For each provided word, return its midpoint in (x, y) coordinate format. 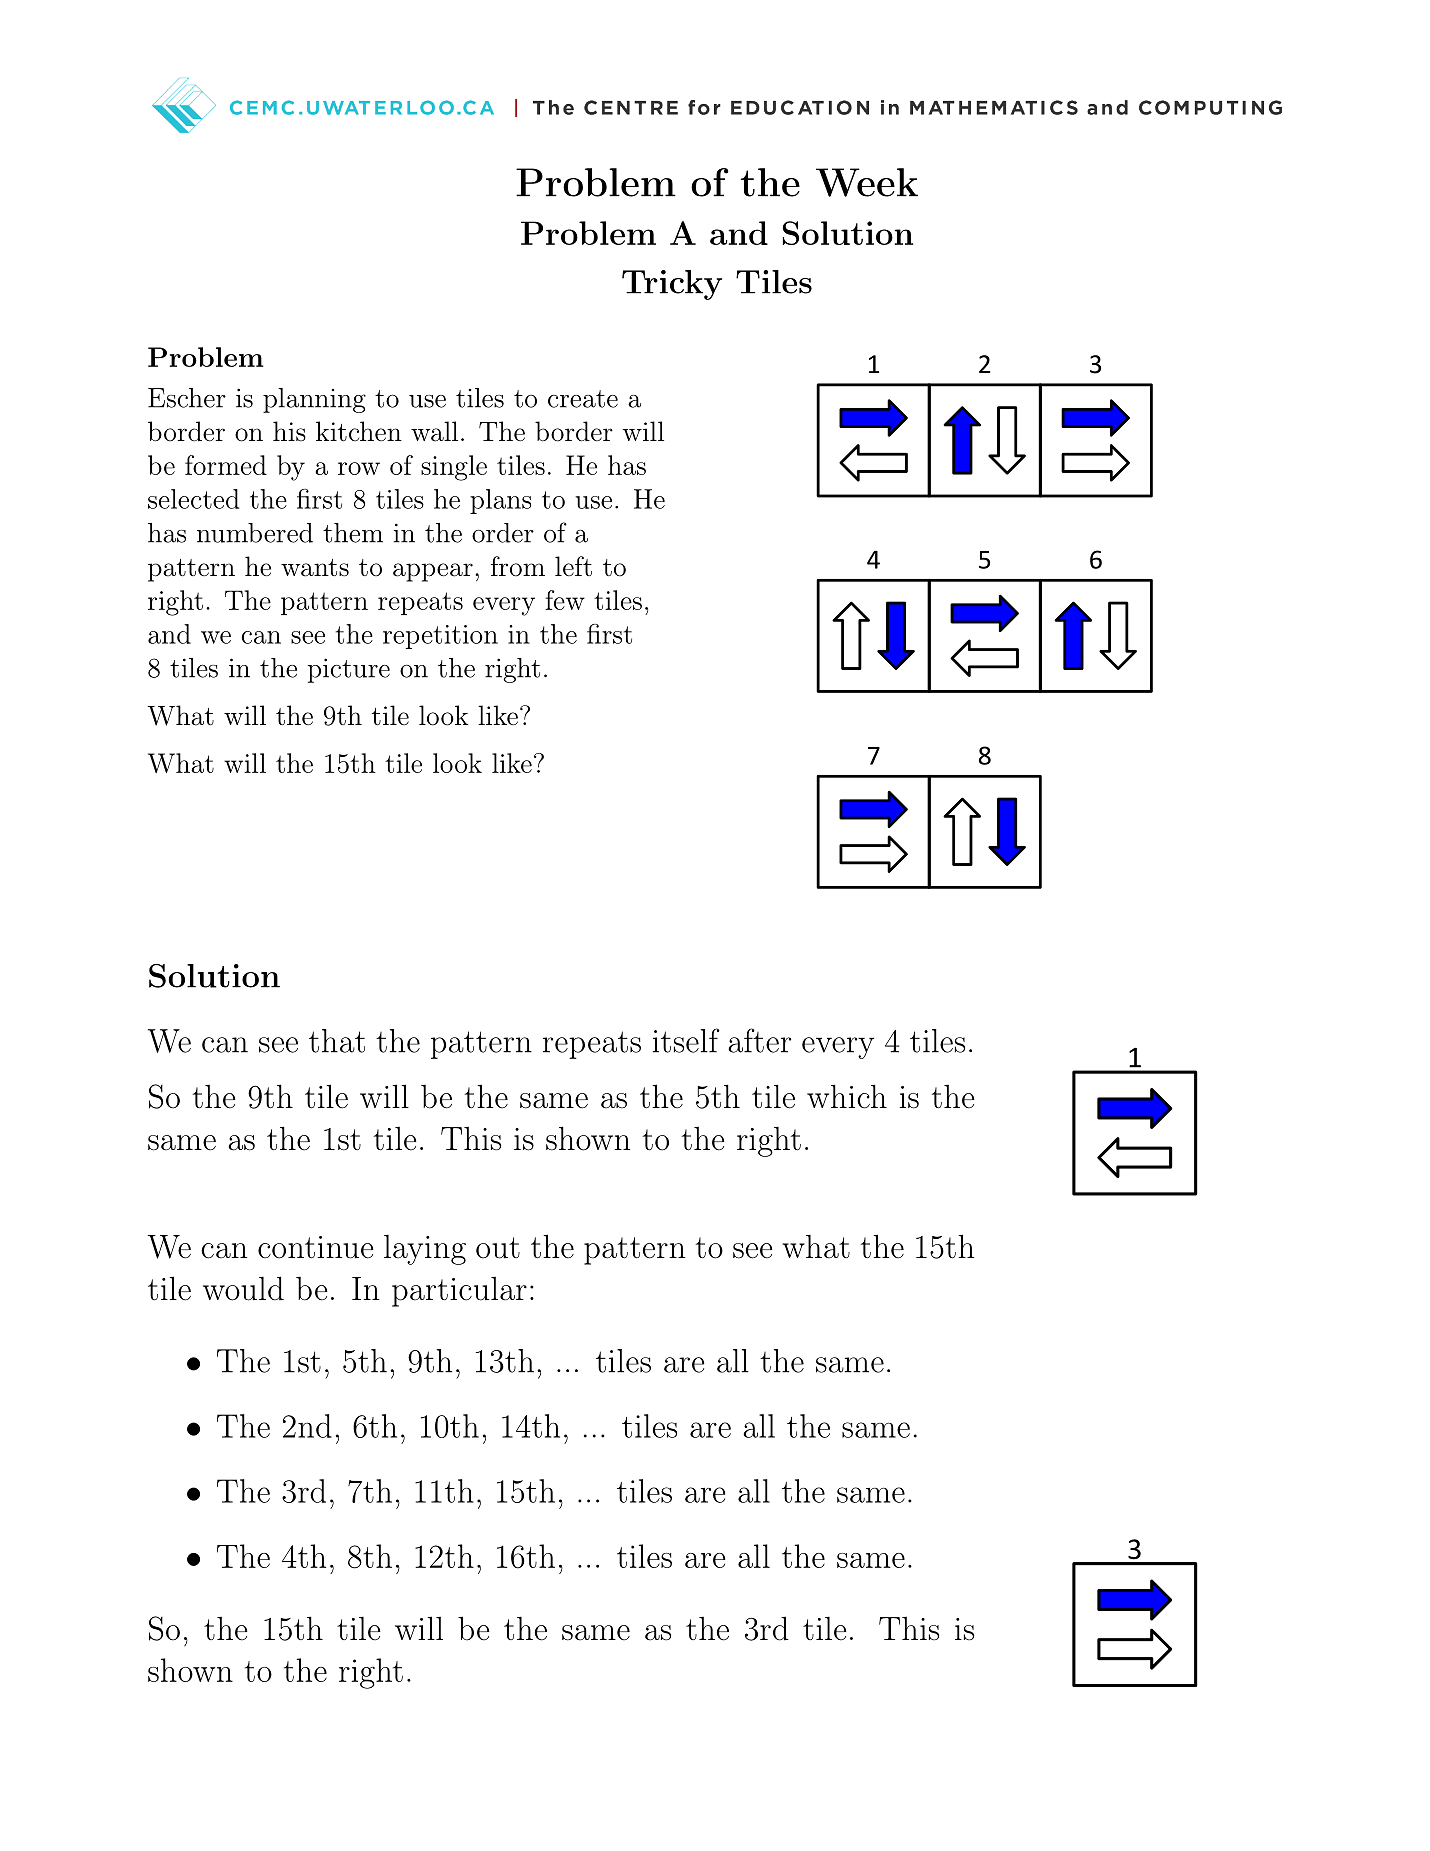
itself (686, 1040)
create (583, 399)
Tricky (672, 285)
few (565, 600)
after (759, 1040)
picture (349, 670)
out (498, 1248)
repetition (440, 637)
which (847, 1096)
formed (226, 465)
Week (867, 182)
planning (314, 400)
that (337, 1041)
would (243, 1288)
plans (500, 501)
